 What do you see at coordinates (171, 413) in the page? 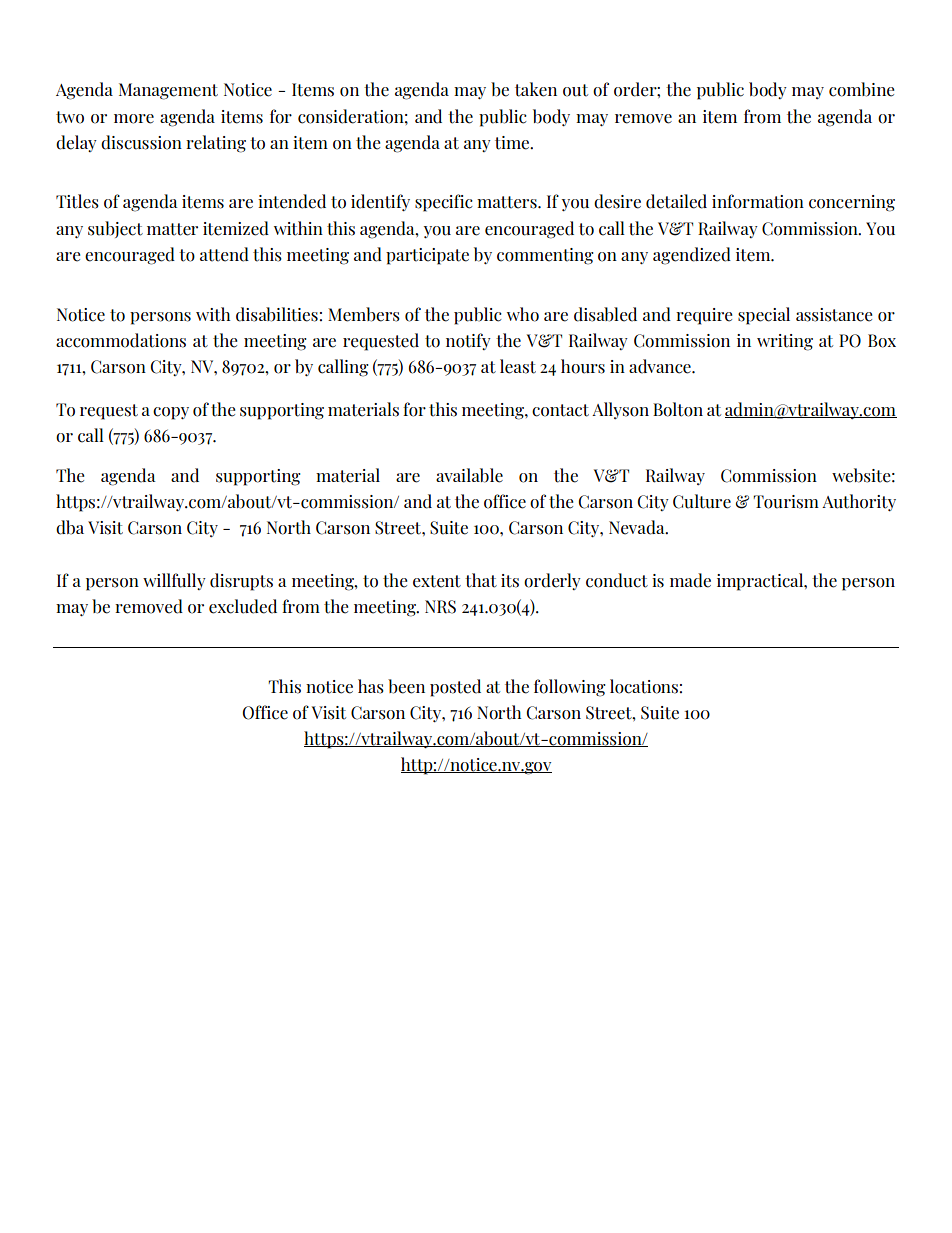
I see `copy` at bounding box center [171, 413].
